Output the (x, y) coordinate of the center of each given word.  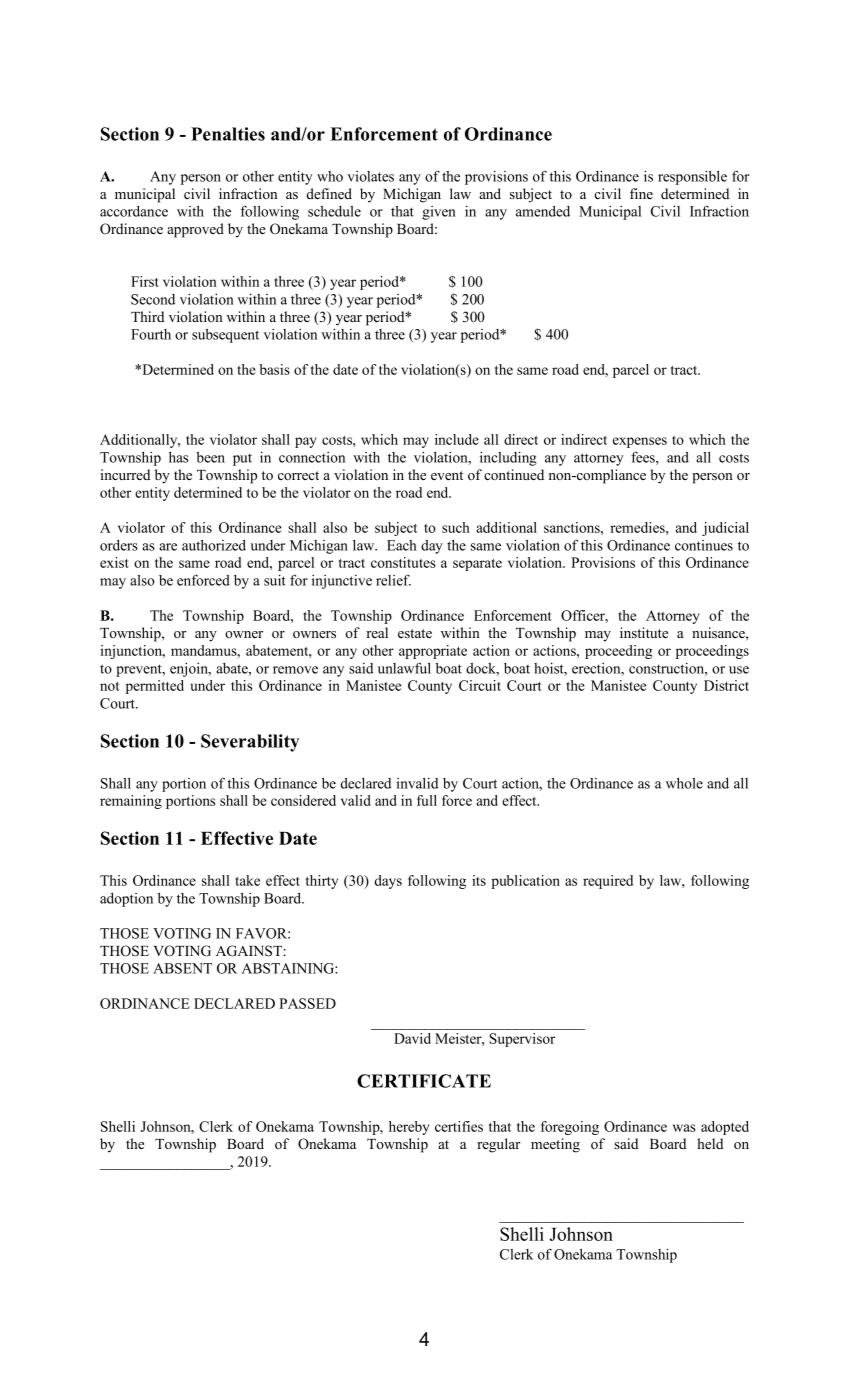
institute (644, 632)
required (608, 882)
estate (415, 633)
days (388, 882)
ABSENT (182, 968)
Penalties (228, 134)
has (178, 457)
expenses (640, 442)
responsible (692, 178)
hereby (409, 1128)
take (247, 880)
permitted (155, 687)
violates (371, 176)
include (457, 439)
